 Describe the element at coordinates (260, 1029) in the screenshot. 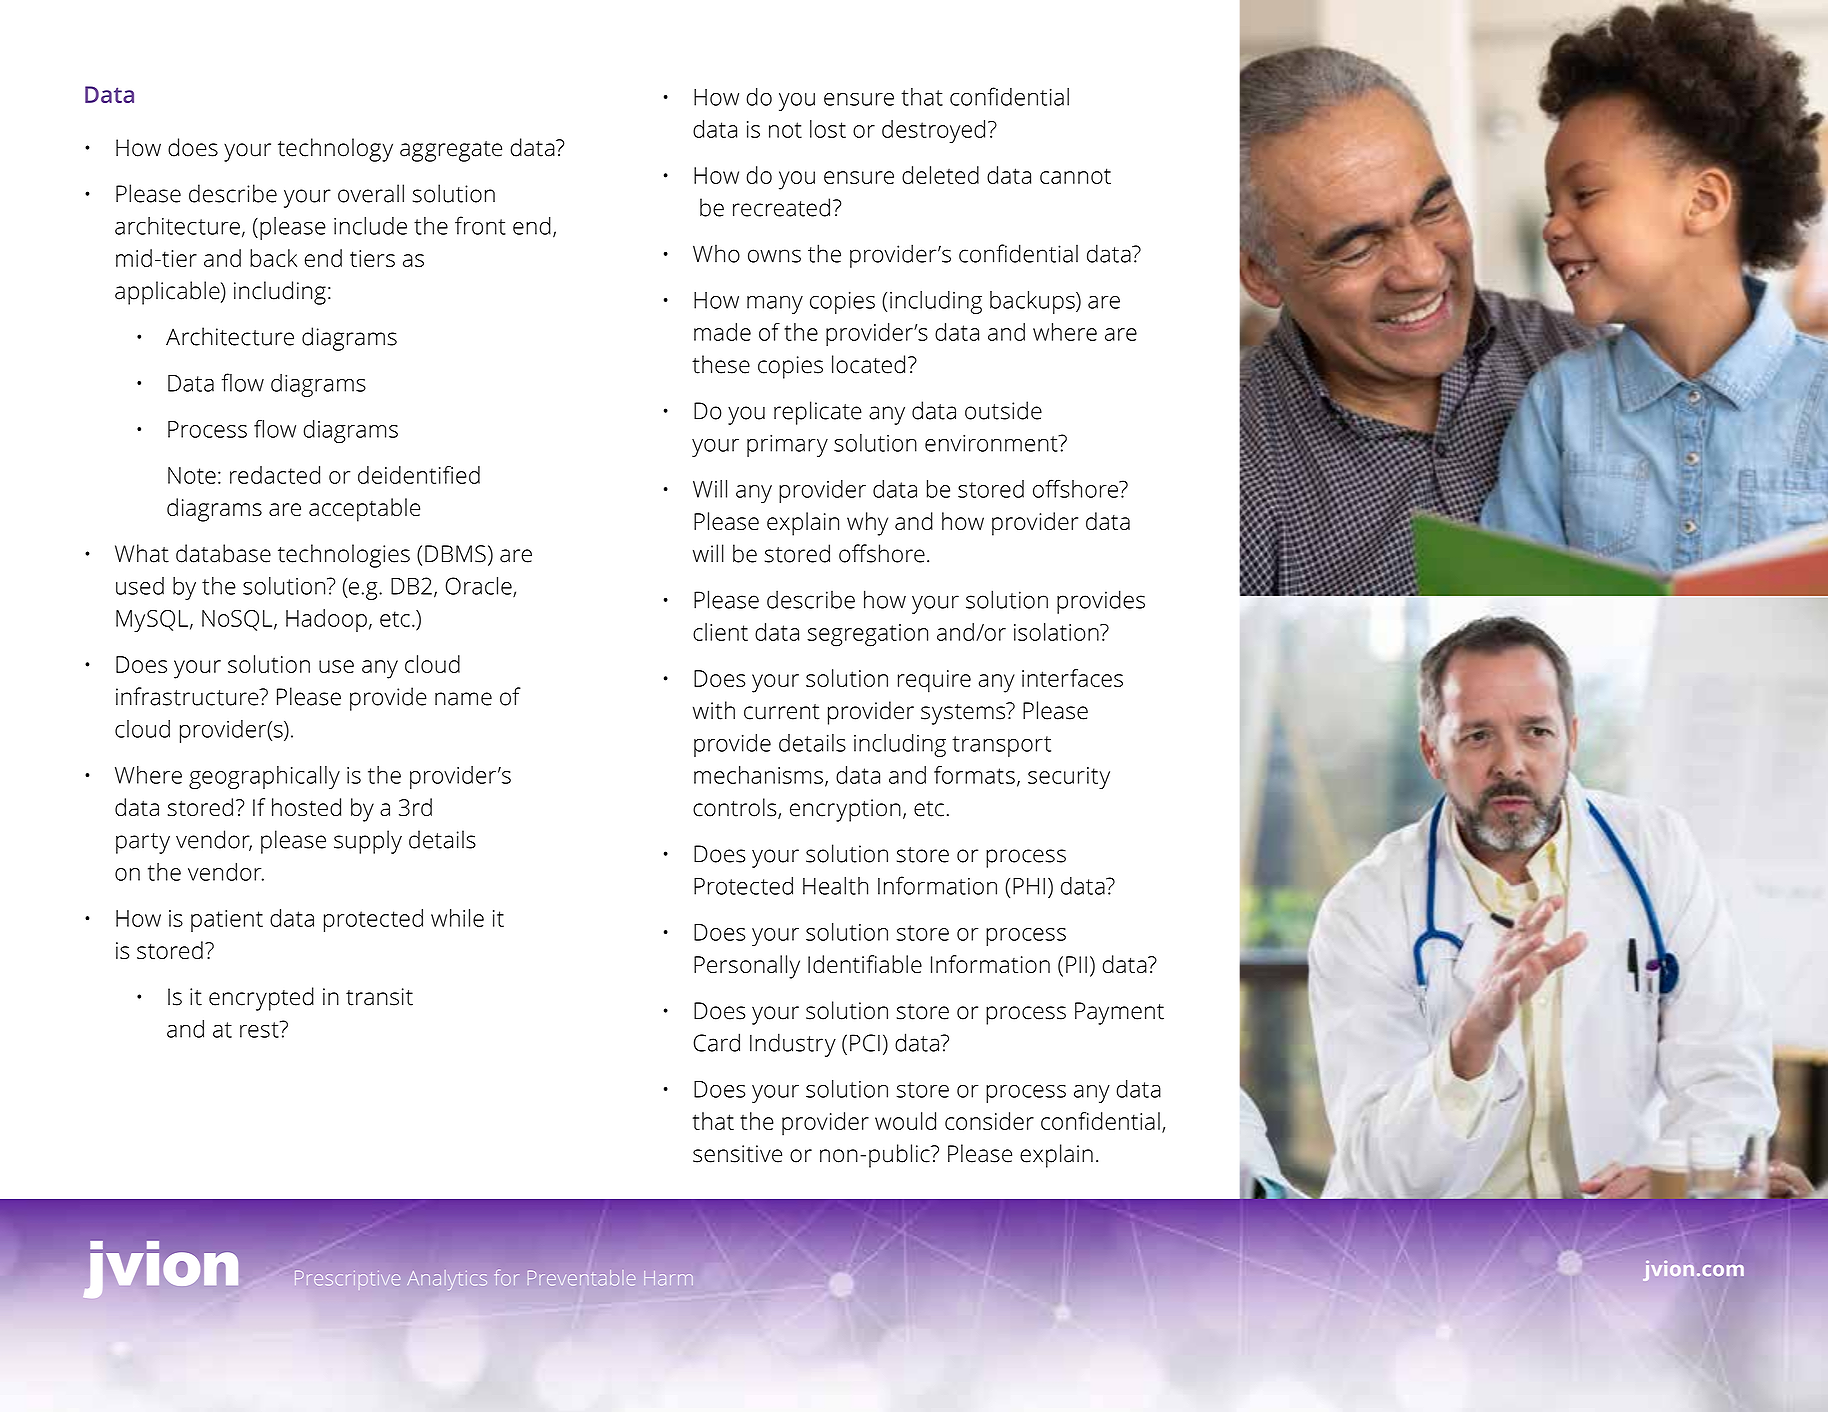

I see `rest` at that location.
